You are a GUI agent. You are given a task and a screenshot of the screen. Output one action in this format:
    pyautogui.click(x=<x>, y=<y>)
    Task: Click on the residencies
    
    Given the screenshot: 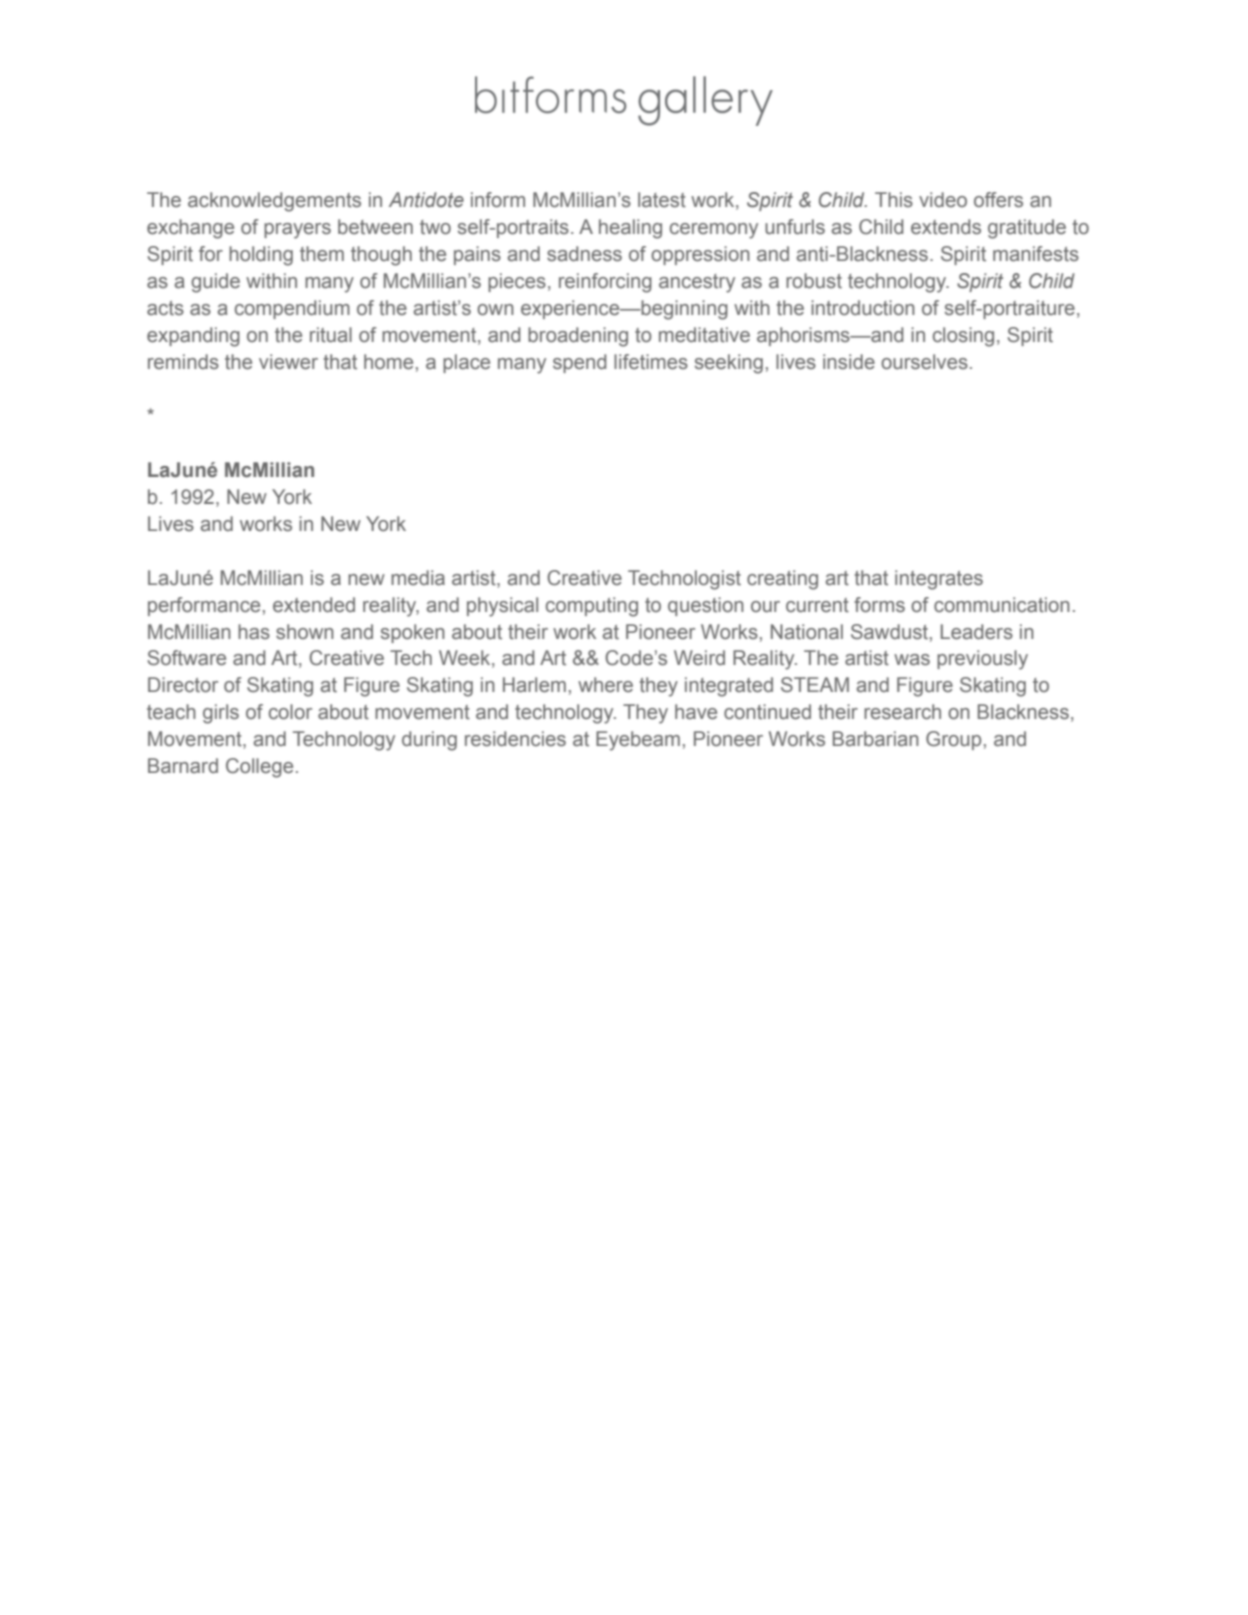 What is the action you would take?
    pyautogui.click(x=515, y=739)
